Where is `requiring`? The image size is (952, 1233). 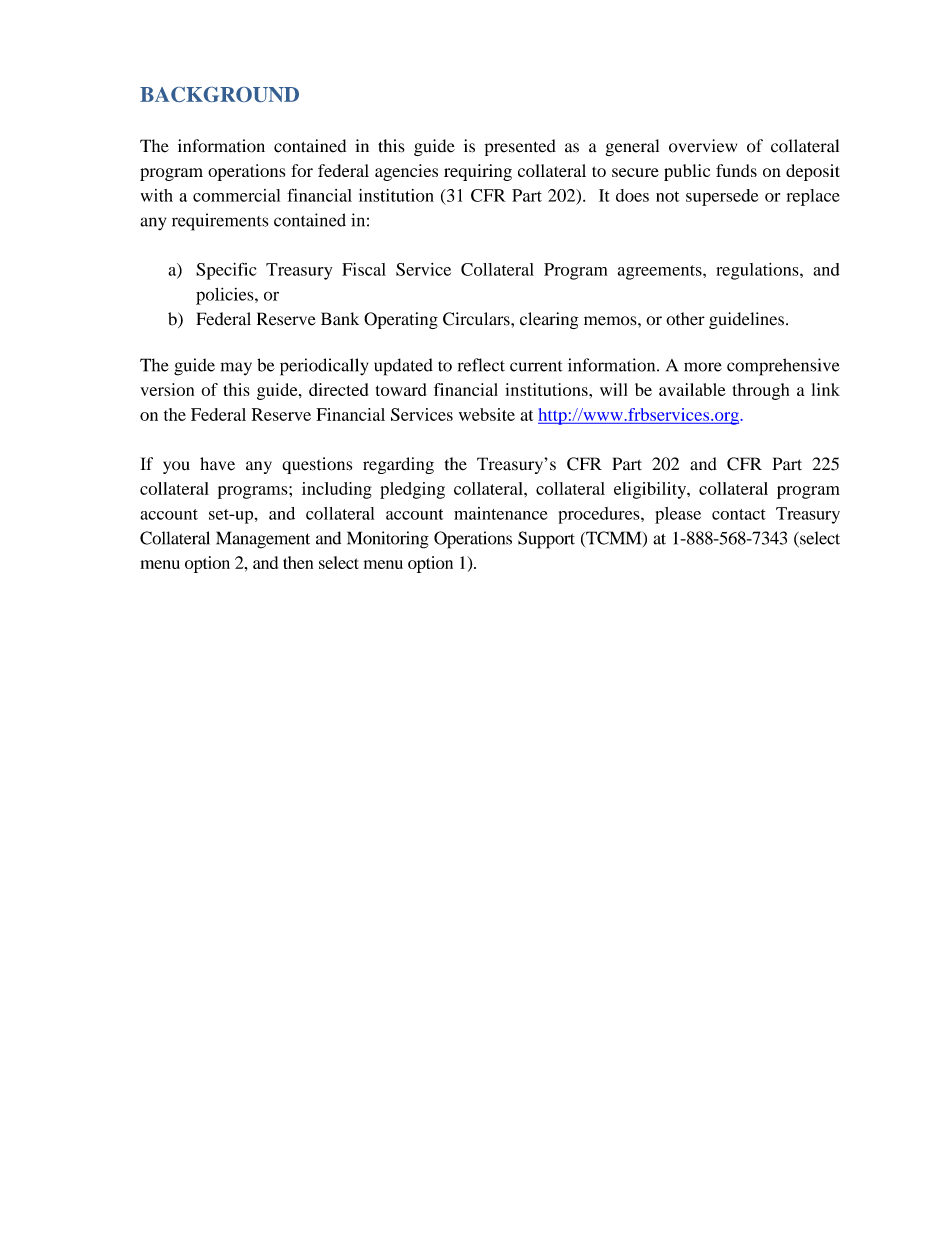 requiring is located at coordinates (478, 172).
